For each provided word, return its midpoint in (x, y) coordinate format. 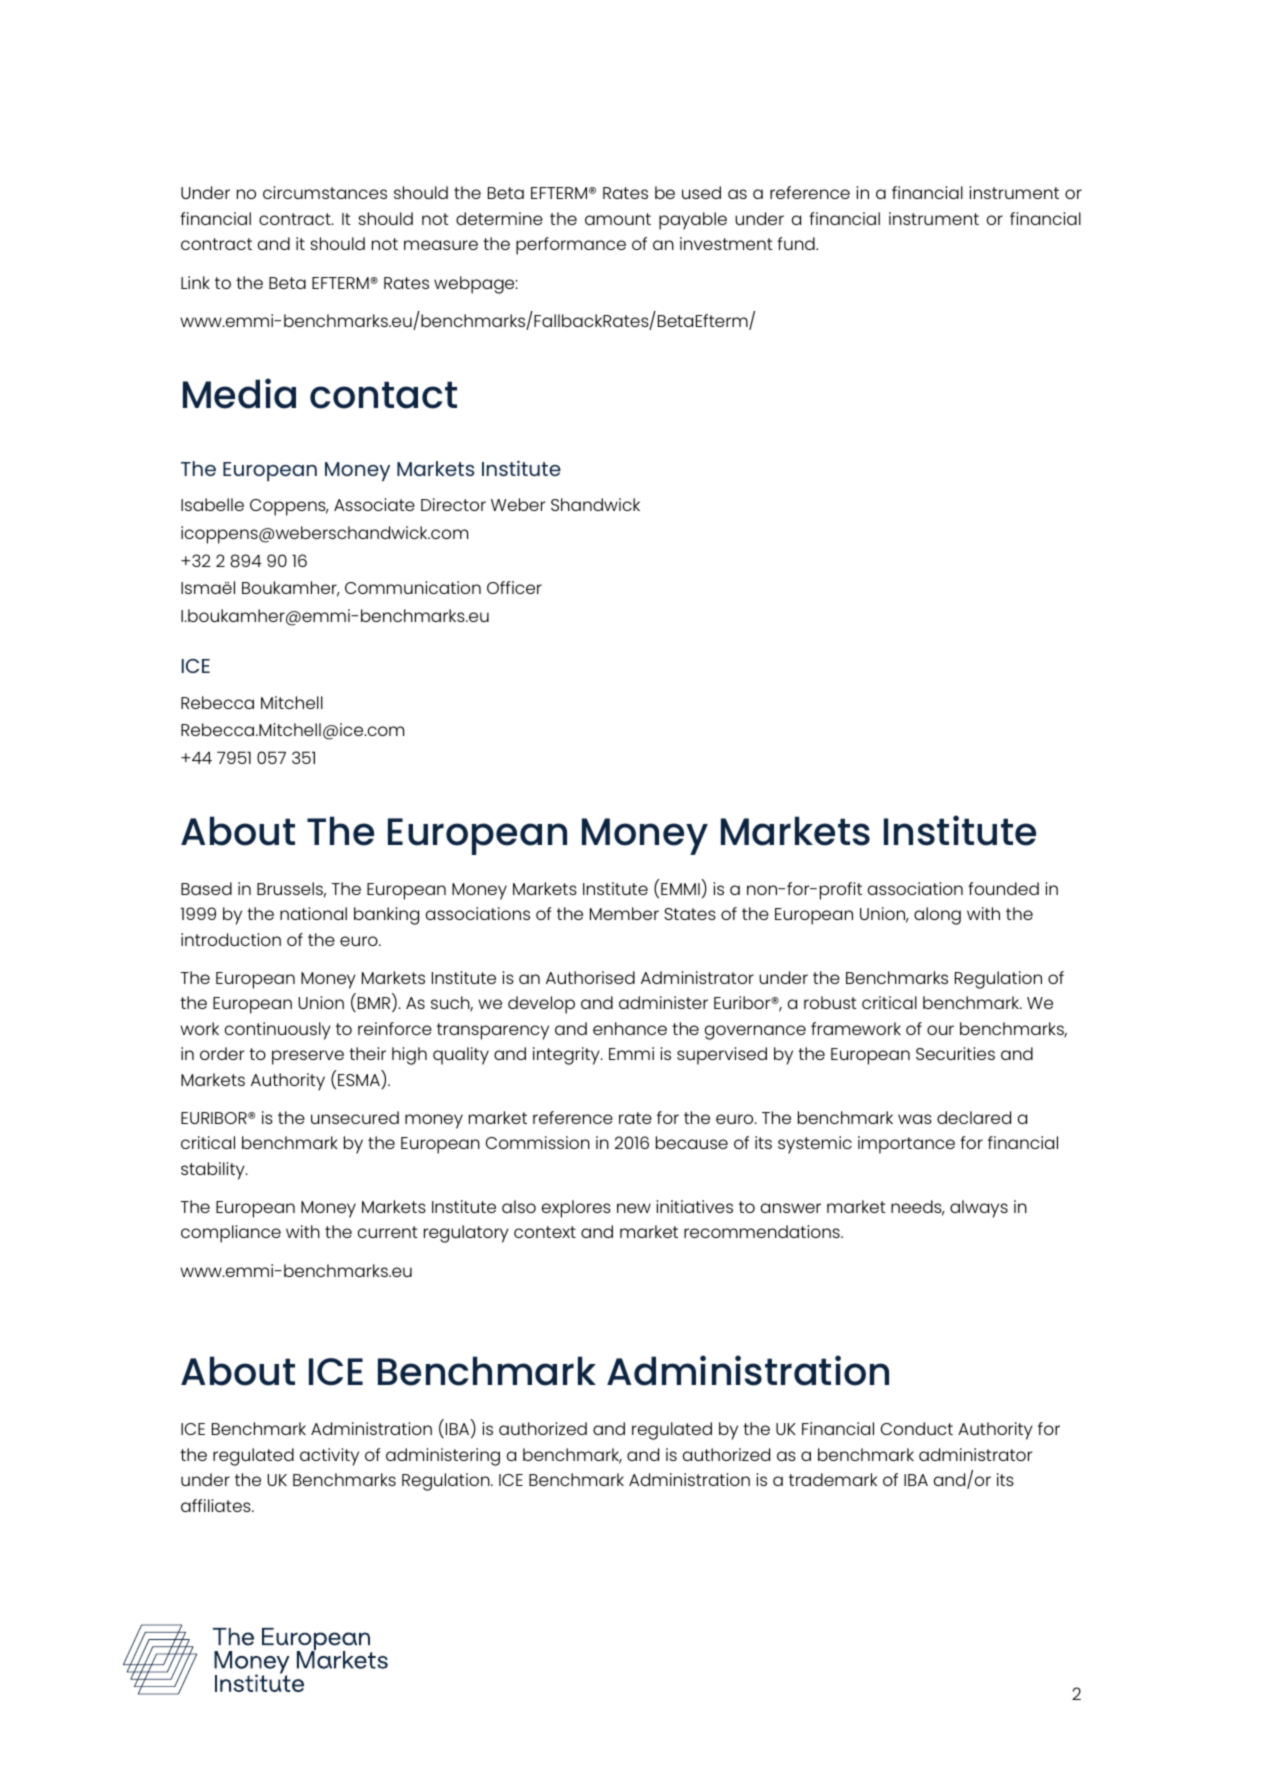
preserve (308, 1057)
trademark (833, 1479)
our (940, 1030)
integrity (567, 1056)
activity (329, 1457)
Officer (514, 587)
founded (1003, 888)
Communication (413, 587)
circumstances (325, 192)
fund (797, 243)
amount (618, 219)
